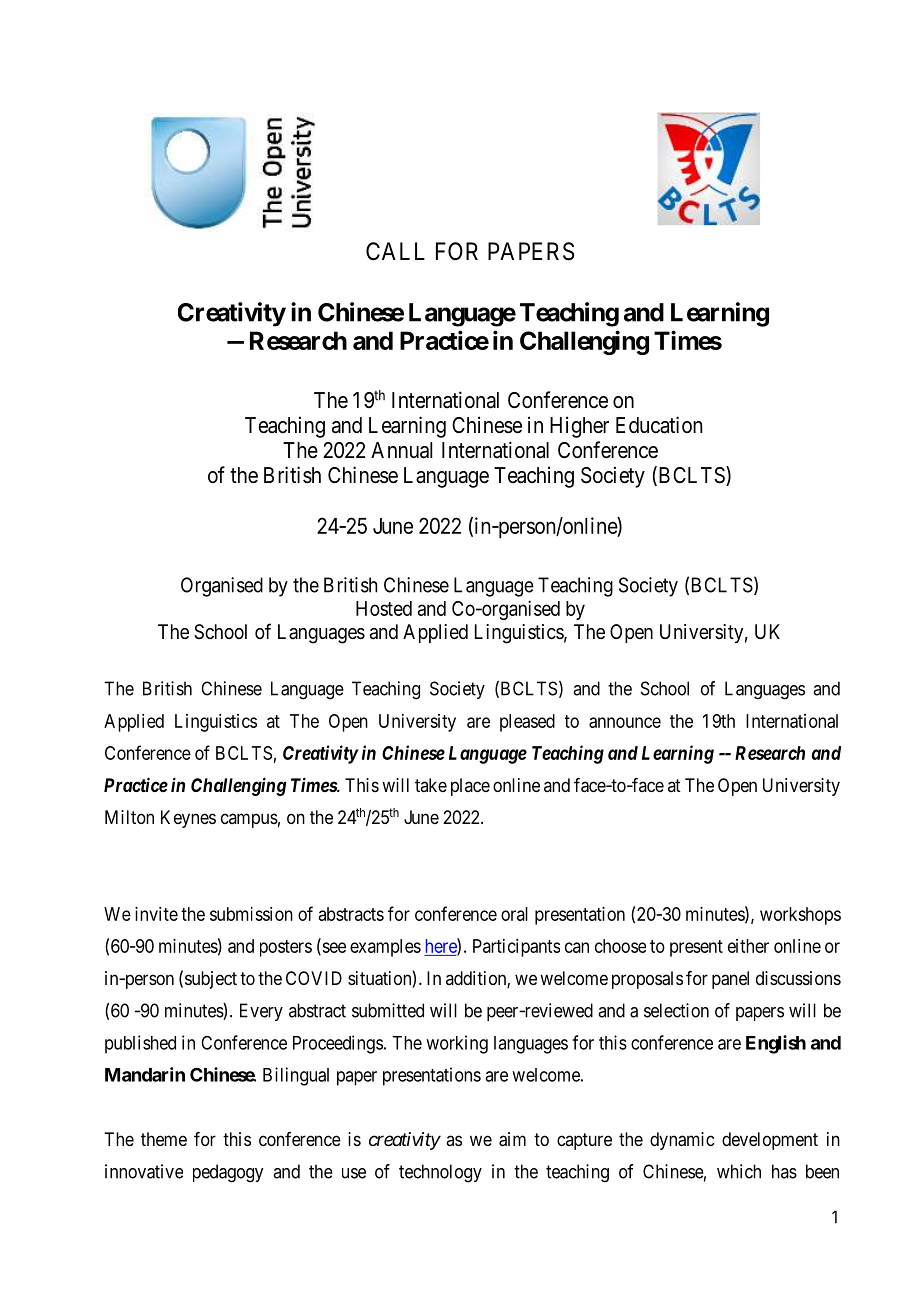 The image size is (924, 1309). Describe the element at coordinates (770, 1141) in the image. I see `development` at that location.
